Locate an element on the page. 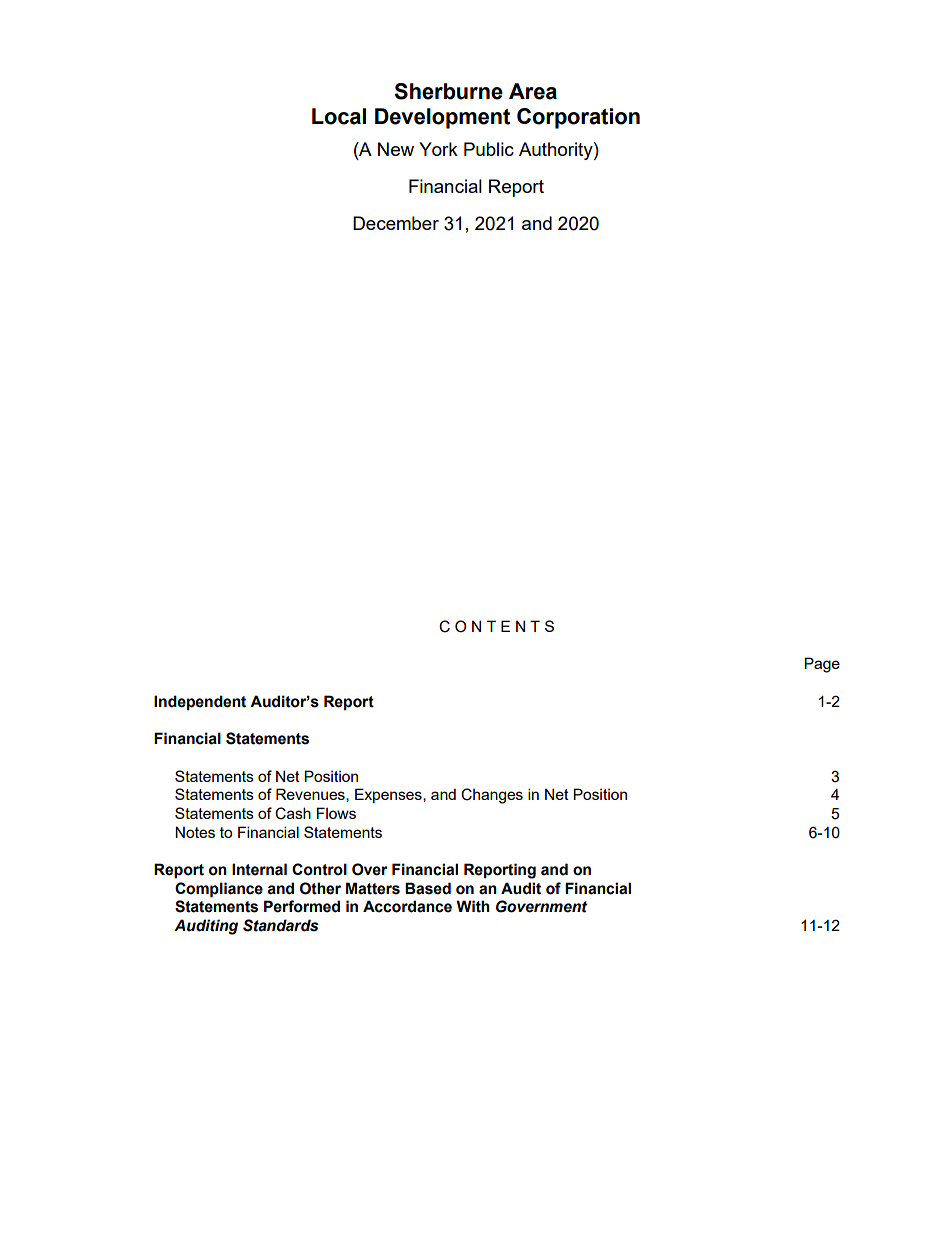  Independent is located at coordinates (200, 703).
